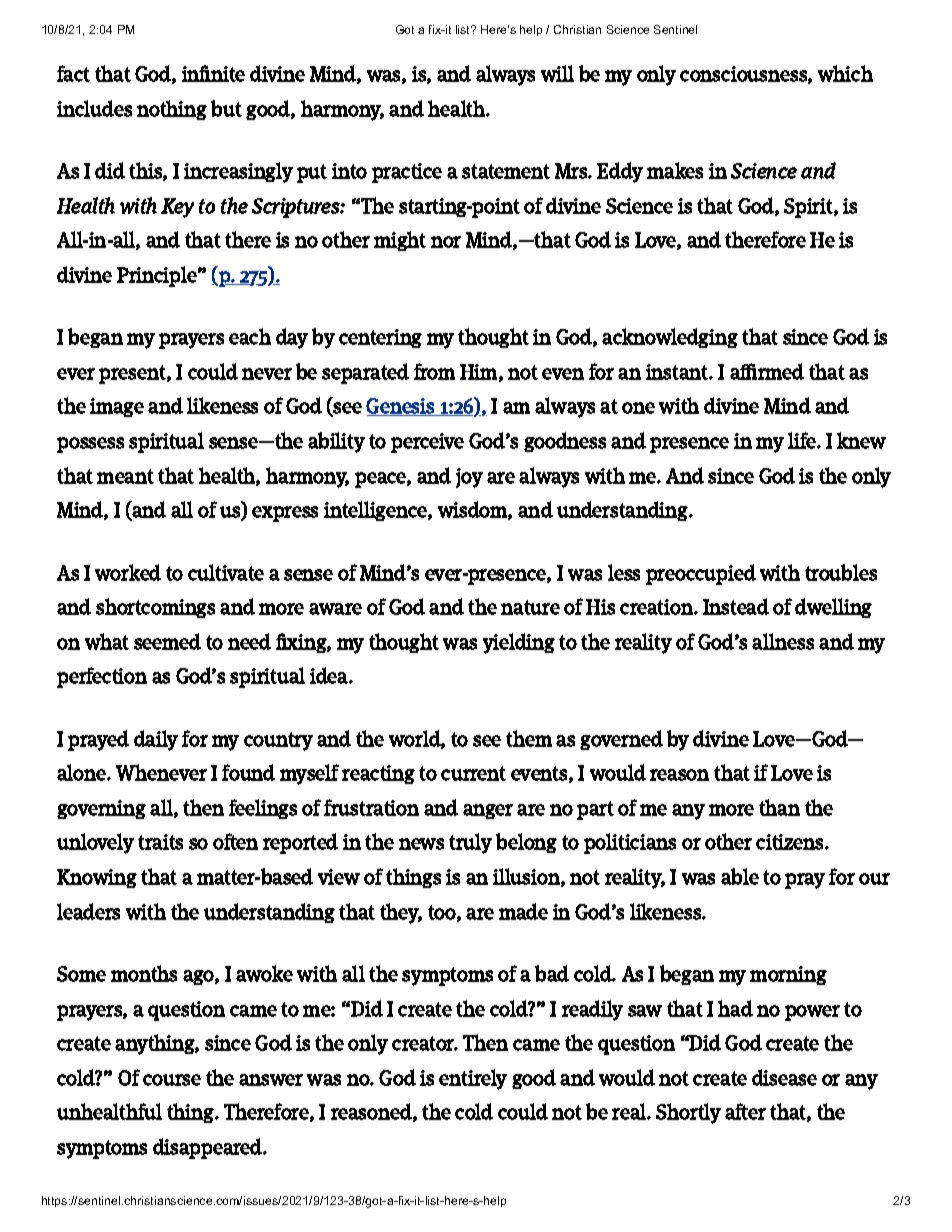 This screenshot has height=1232, width=952. Describe the element at coordinates (470, 843) in the screenshot. I see `truly` at that location.
